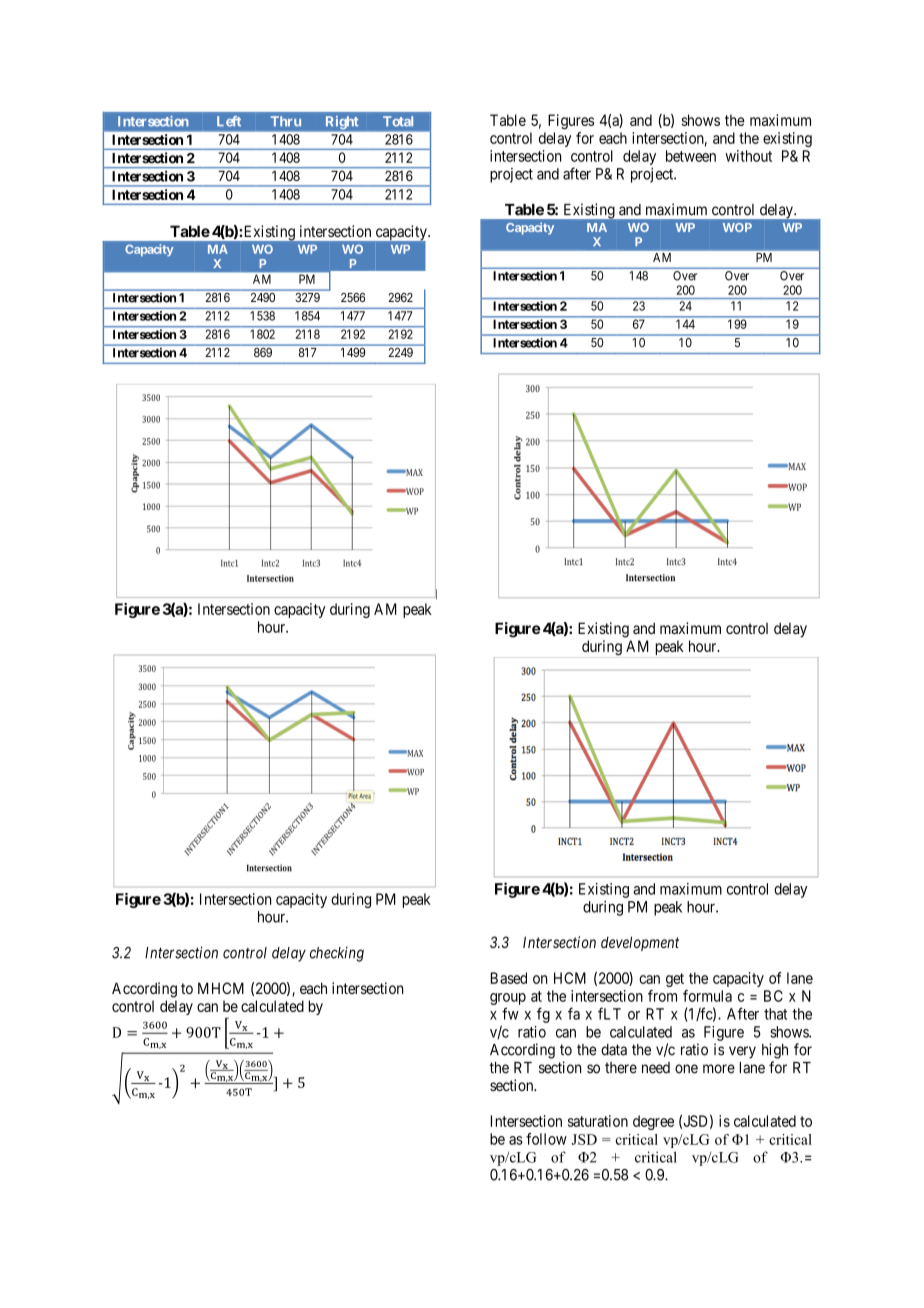 The height and width of the page is (1308, 924). Describe the element at coordinates (508, 999) in the page. I see `group` at that location.
